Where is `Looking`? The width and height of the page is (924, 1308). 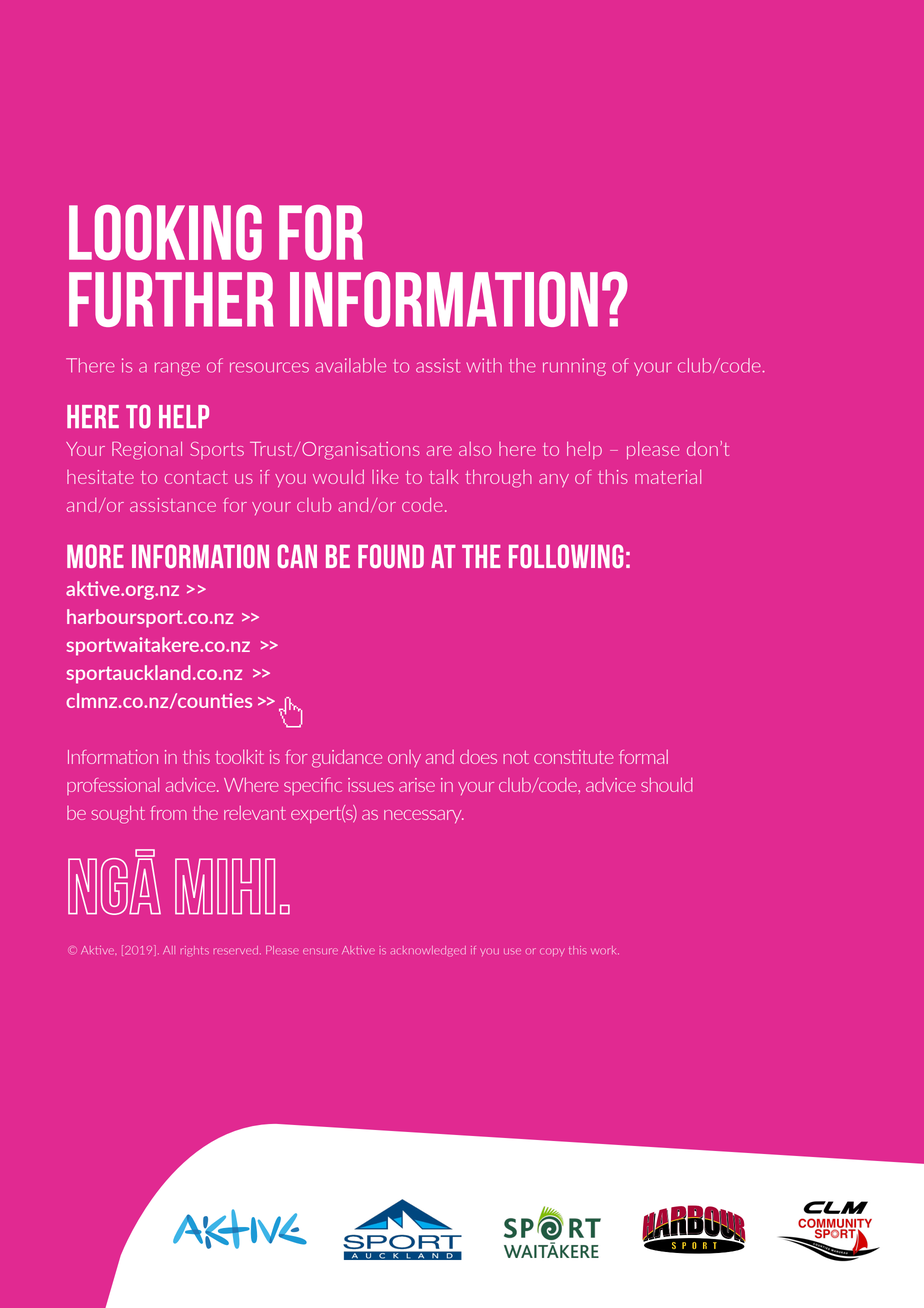 Looking is located at coordinates (165, 232).
